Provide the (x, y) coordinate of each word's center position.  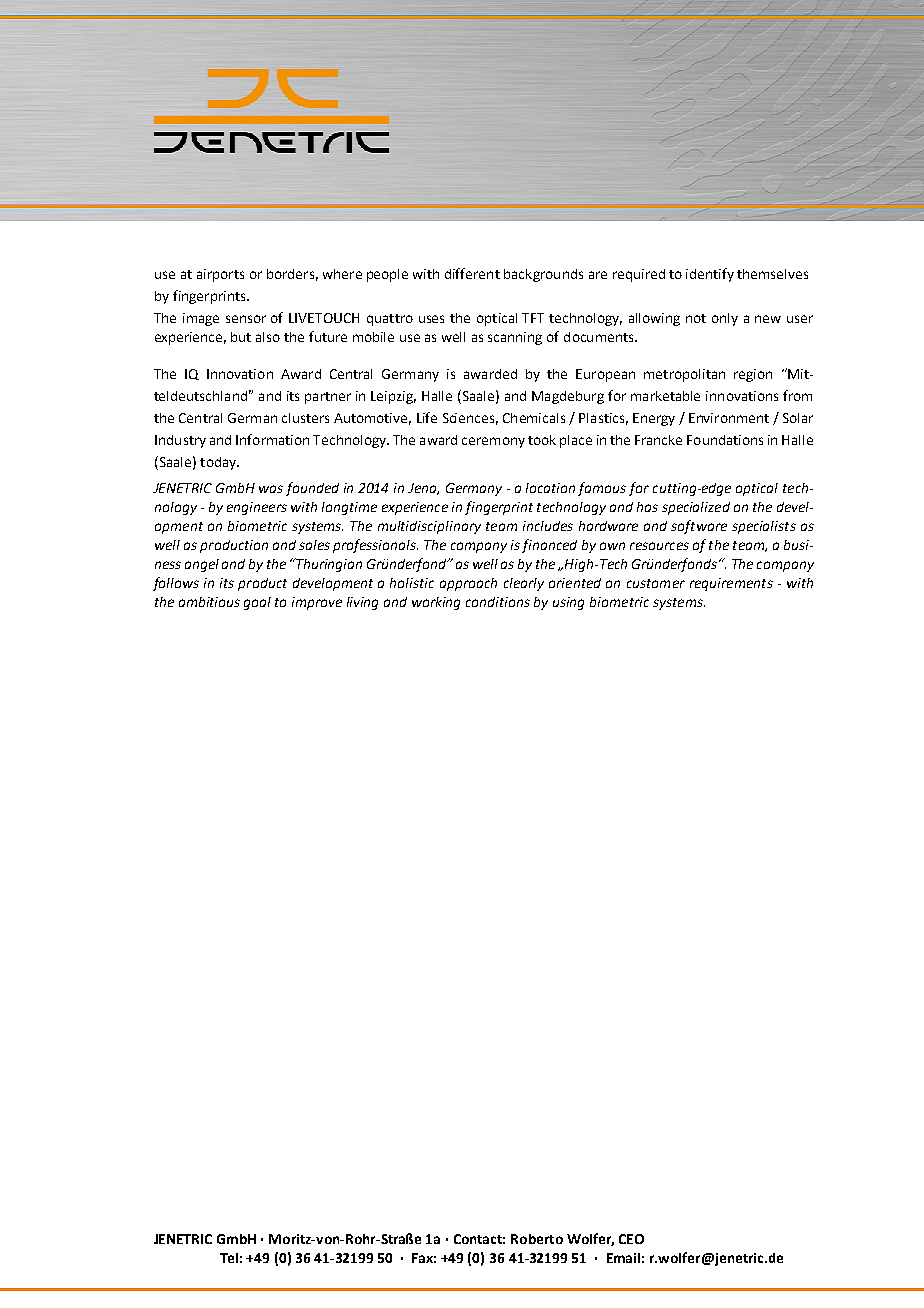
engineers (257, 508)
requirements (731, 584)
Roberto (537, 1239)
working (436, 603)
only (725, 319)
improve (317, 603)
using (568, 603)
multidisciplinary (429, 527)
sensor (246, 319)
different (472, 273)
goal (257, 603)
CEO (631, 1239)
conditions (498, 602)
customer (656, 583)
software (699, 527)
